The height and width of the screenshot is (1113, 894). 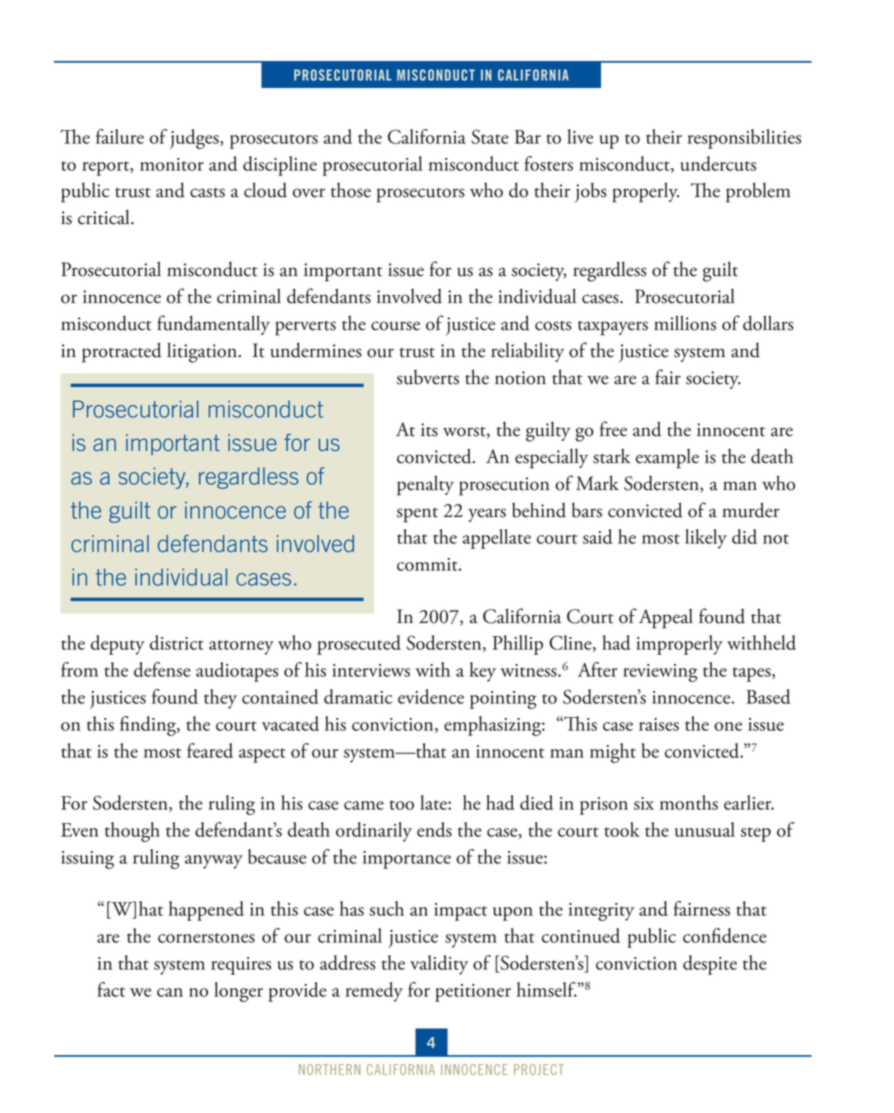 I want to click on can, so click(x=170, y=992).
